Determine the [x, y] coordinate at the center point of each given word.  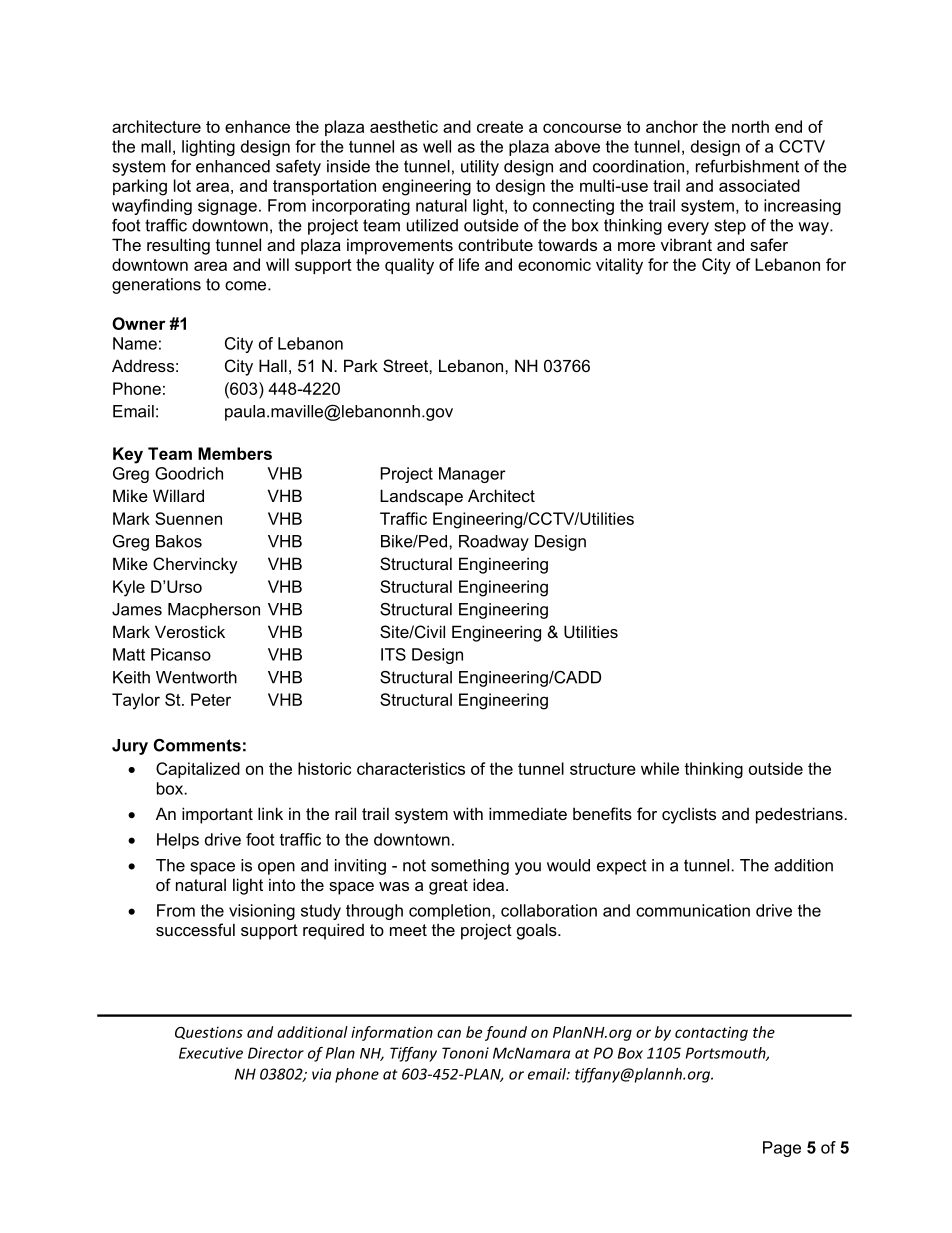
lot [182, 185]
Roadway [494, 543]
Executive [211, 1053]
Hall [273, 365]
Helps [178, 841]
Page [782, 1149]
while [660, 768]
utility [480, 168]
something [470, 867]
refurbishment [747, 166]
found [506, 1033]
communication [693, 910]
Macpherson [214, 611]
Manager [472, 475]
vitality [619, 266]
